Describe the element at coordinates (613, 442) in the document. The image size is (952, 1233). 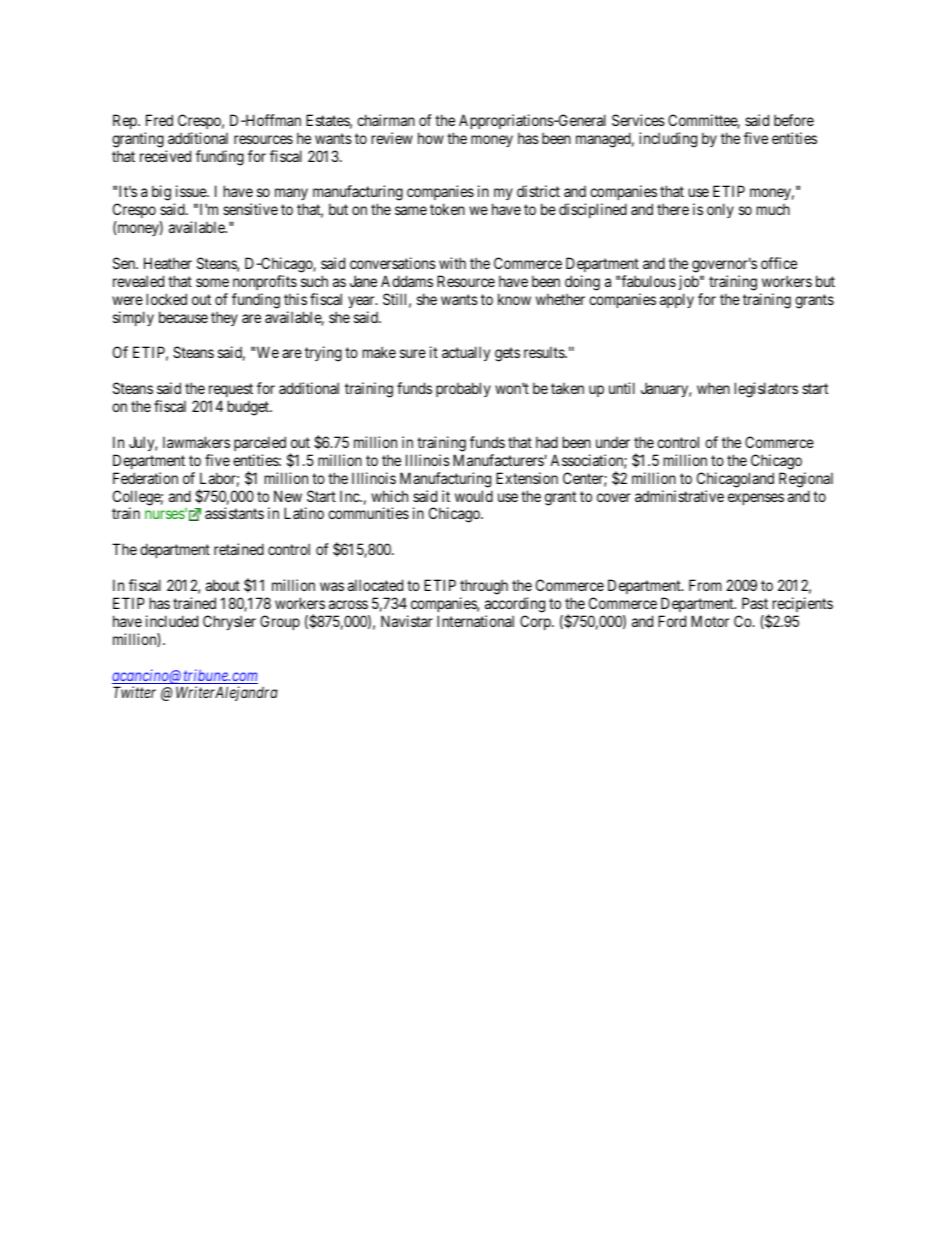
I see `under` at that location.
